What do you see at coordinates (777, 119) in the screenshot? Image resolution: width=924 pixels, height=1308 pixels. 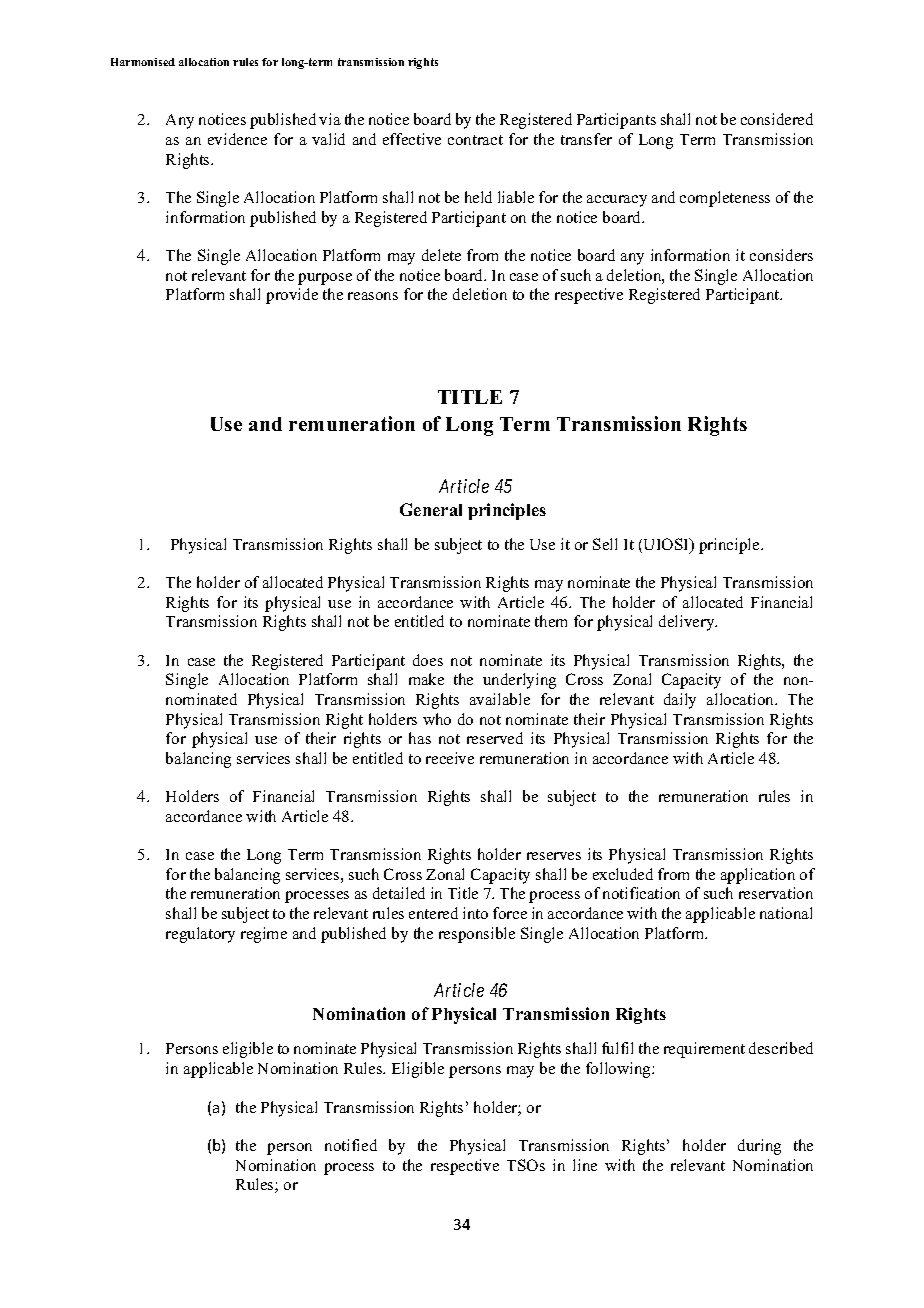 I see `considered` at bounding box center [777, 119].
